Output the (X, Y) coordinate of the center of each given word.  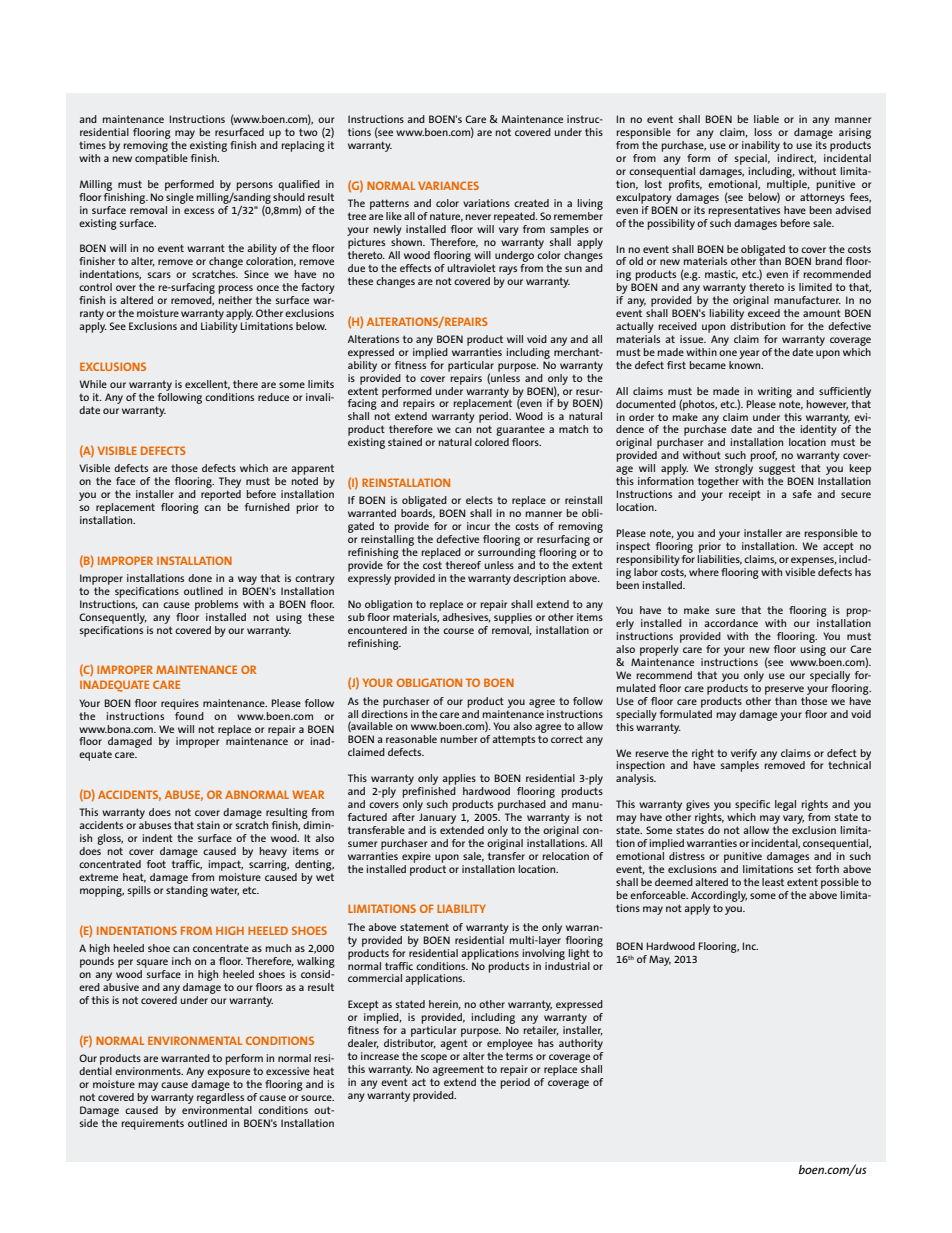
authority (581, 1044)
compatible (161, 159)
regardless (220, 1097)
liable (766, 119)
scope (434, 1058)
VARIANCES (448, 185)
